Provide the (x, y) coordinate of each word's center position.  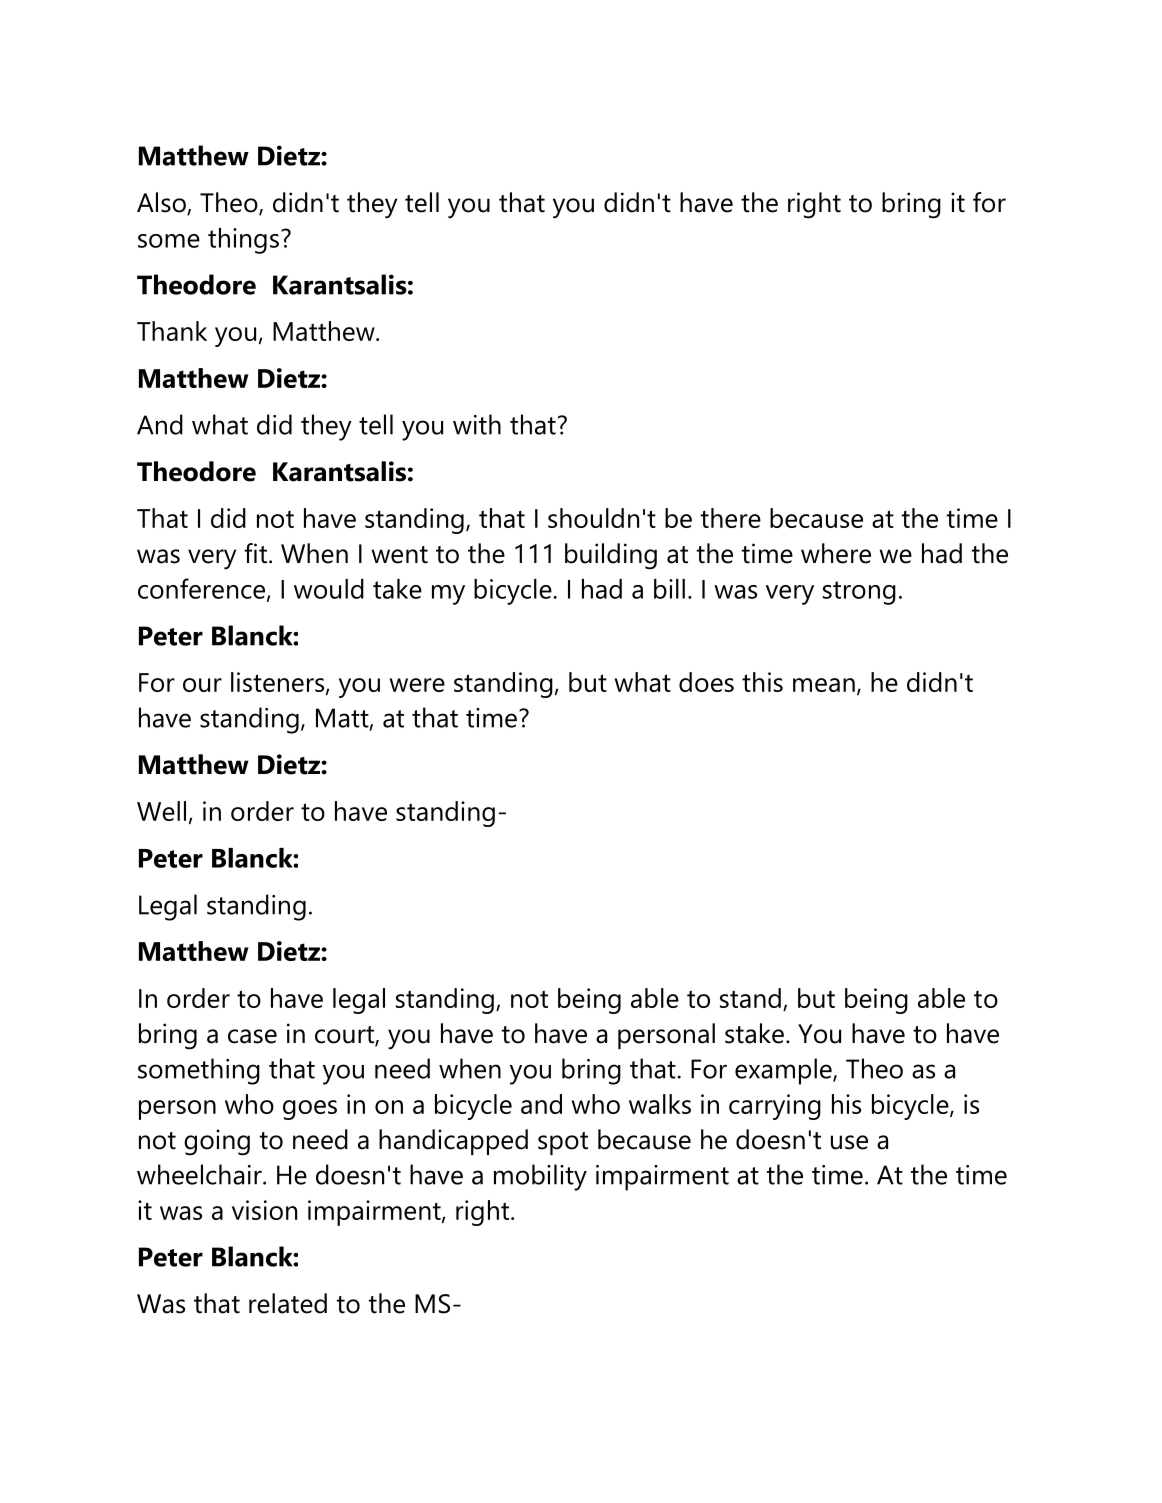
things (243, 241)
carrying (775, 1107)
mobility (540, 1177)
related (288, 1303)
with (477, 424)
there (731, 518)
